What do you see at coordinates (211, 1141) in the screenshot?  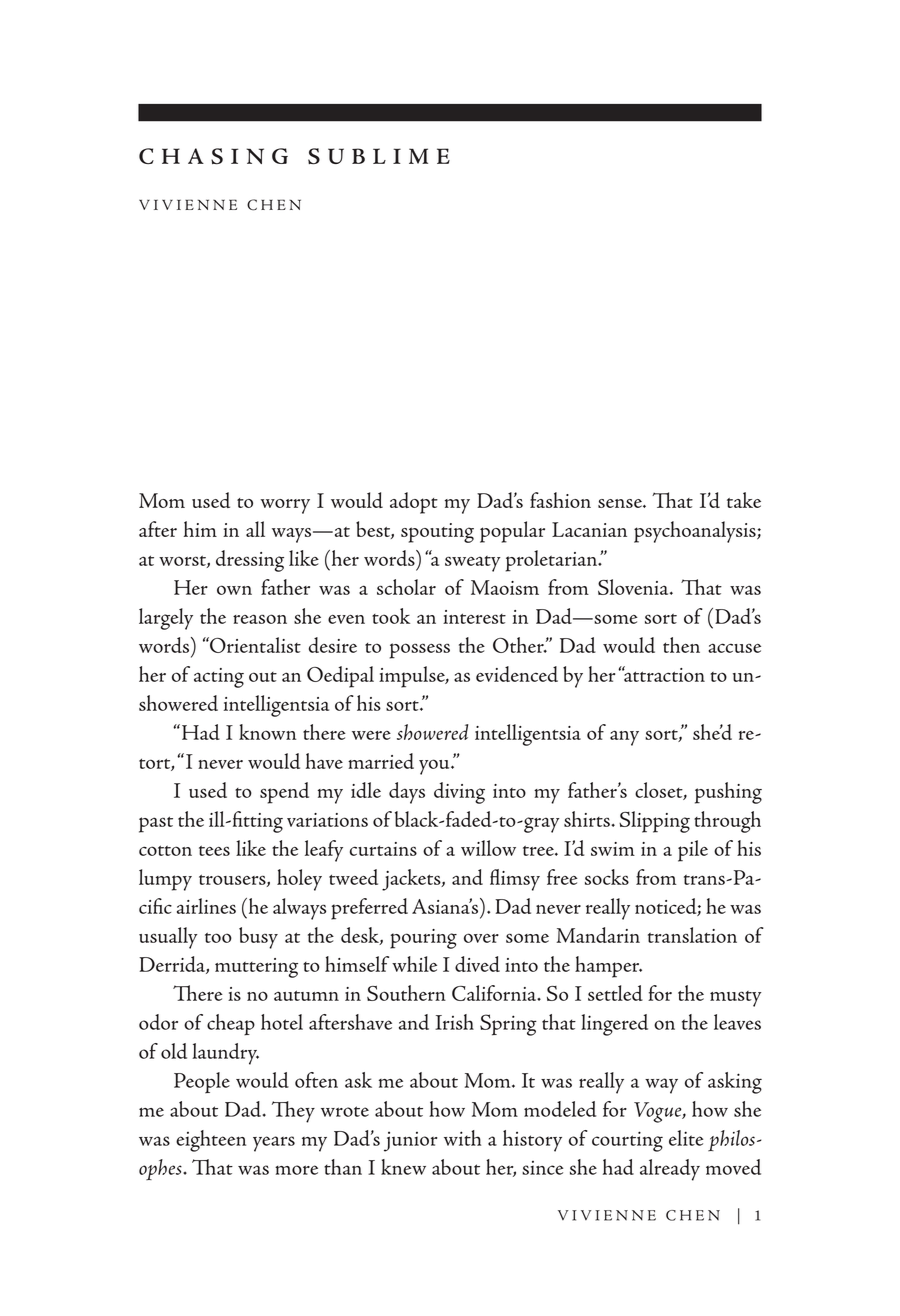 I see `eighteen` at bounding box center [211, 1141].
